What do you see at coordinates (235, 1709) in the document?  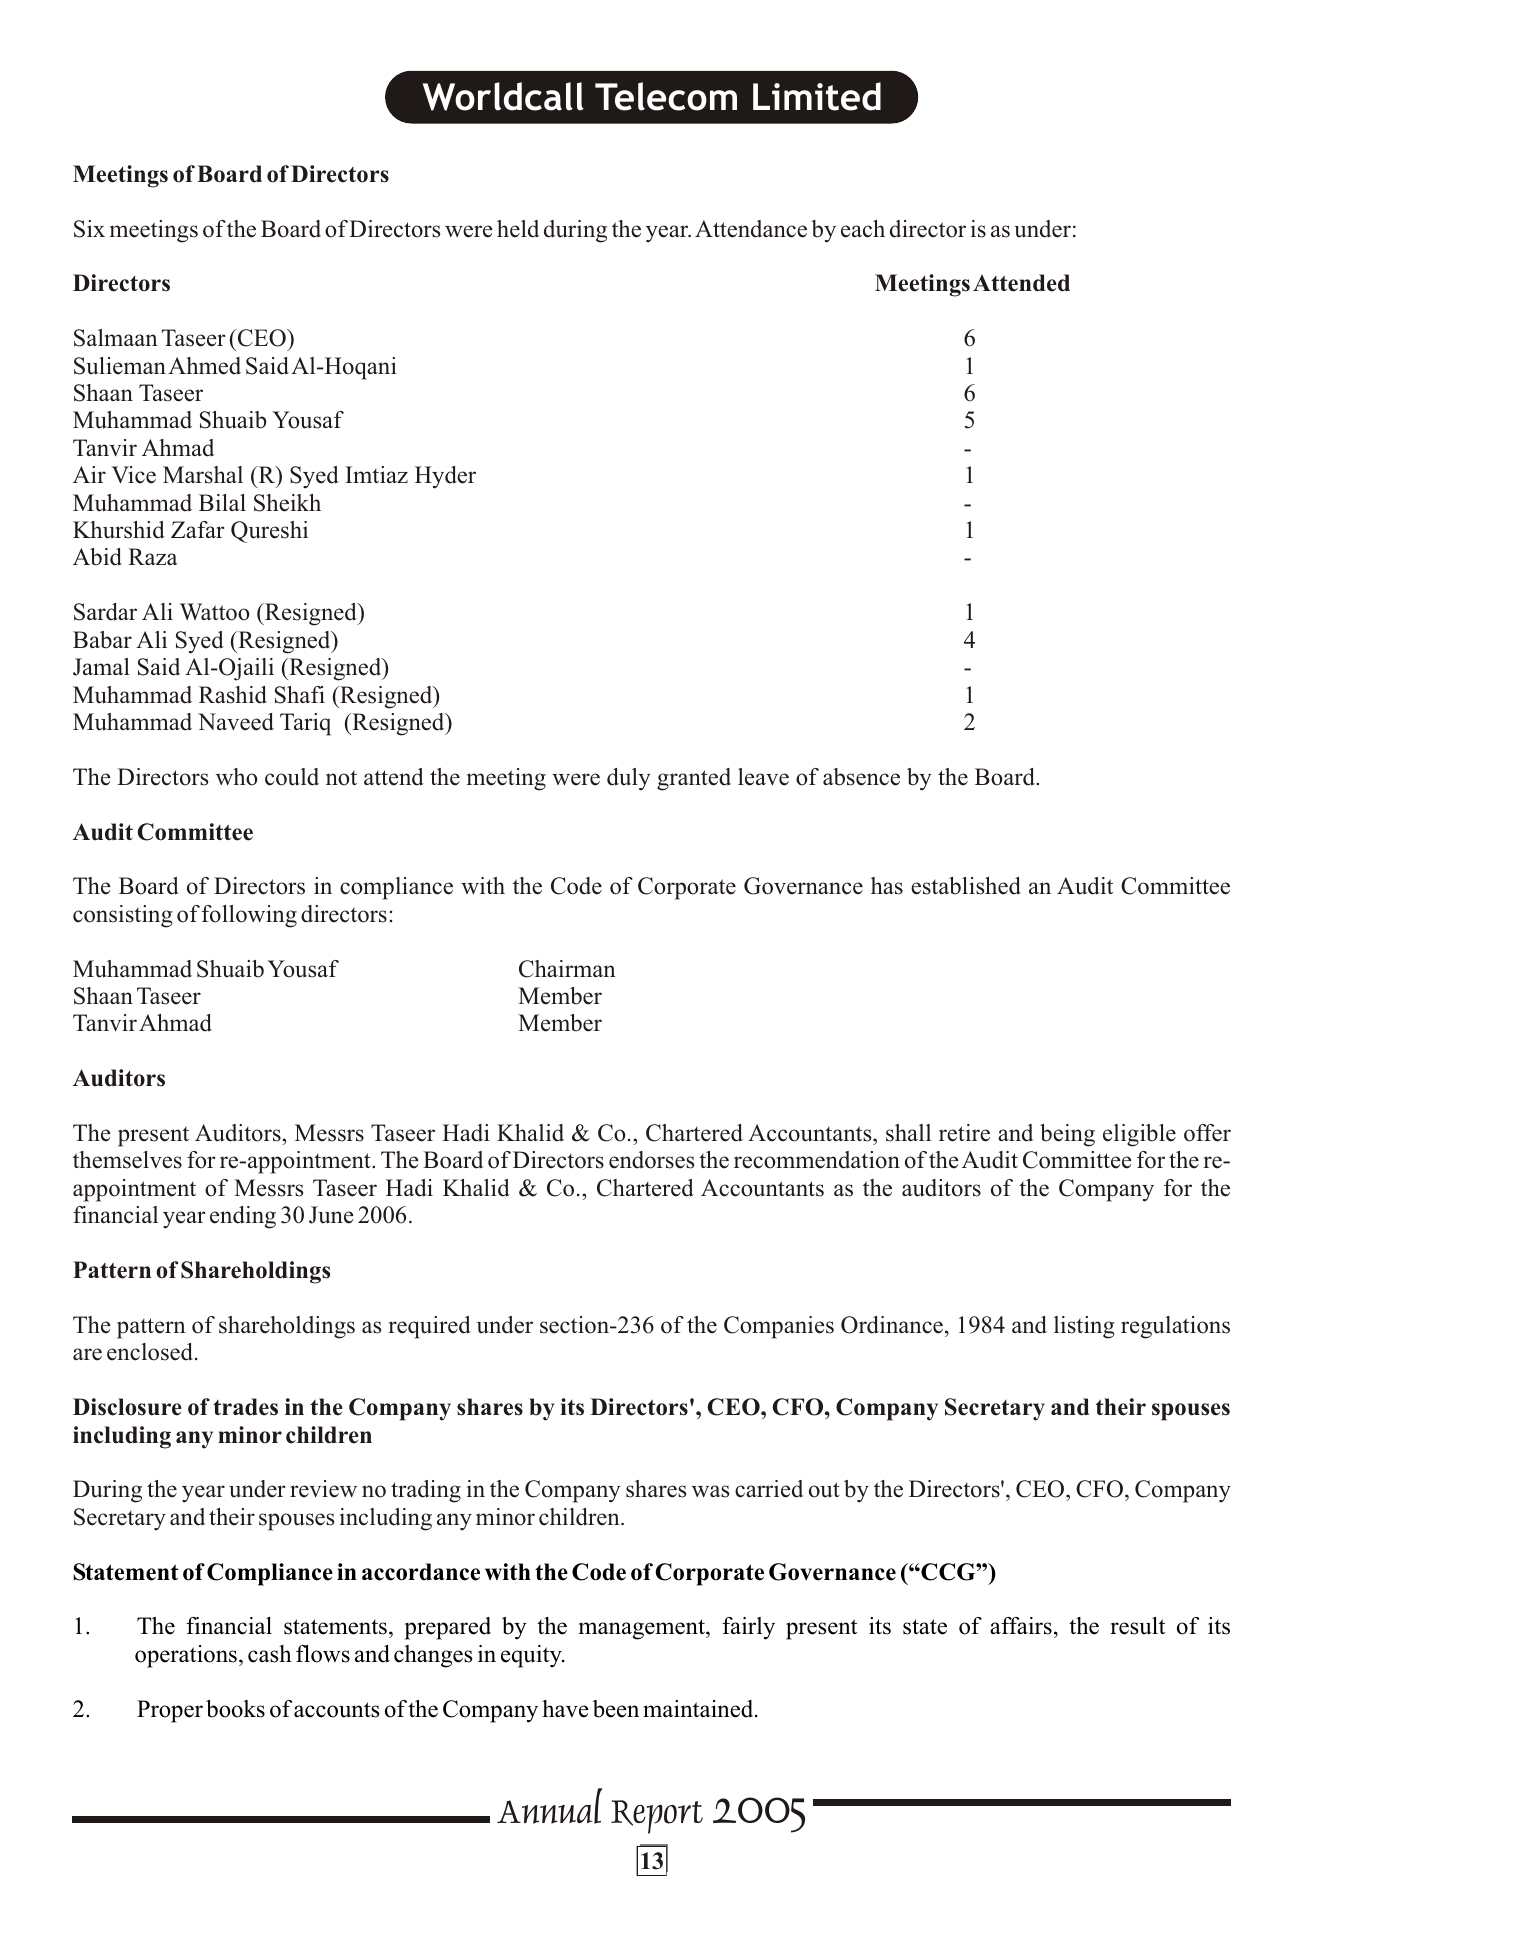 I see `books` at bounding box center [235, 1709].
